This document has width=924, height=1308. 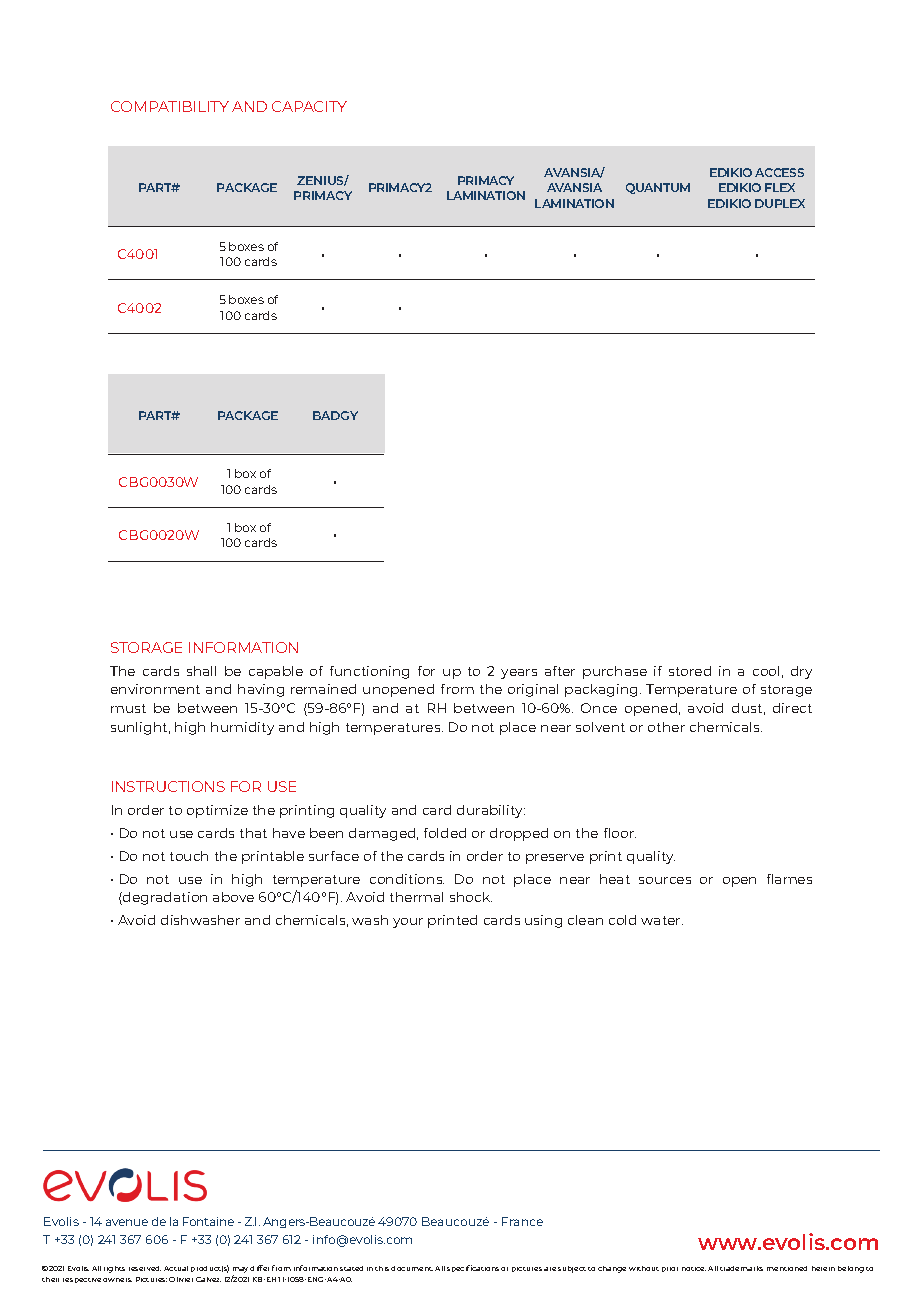 I want to click on years, so click(x=519, y=674).
